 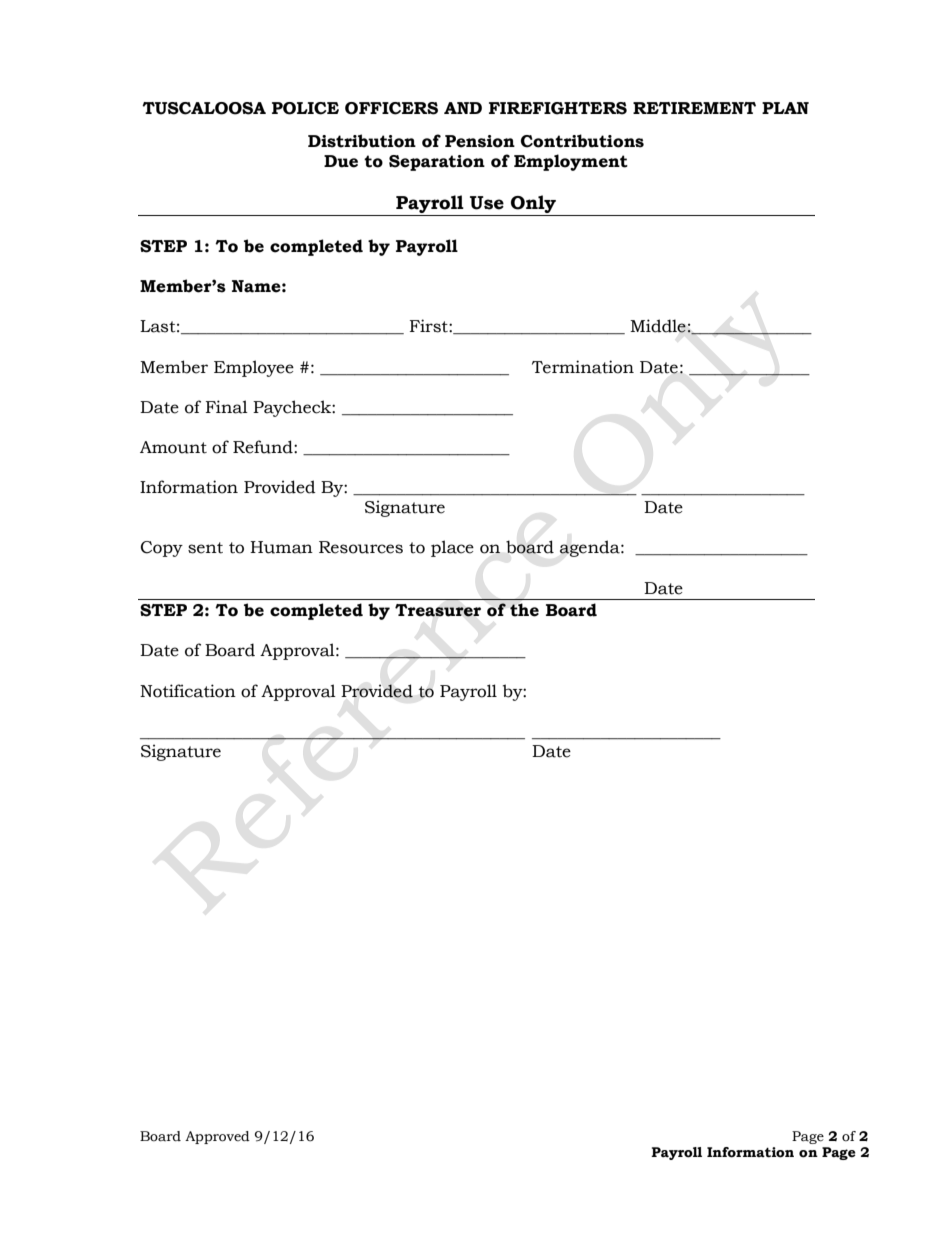 What do you see at coordinates (254, 368) in the screenshot?
I see `Employee` at bounding box center [254, 368].
